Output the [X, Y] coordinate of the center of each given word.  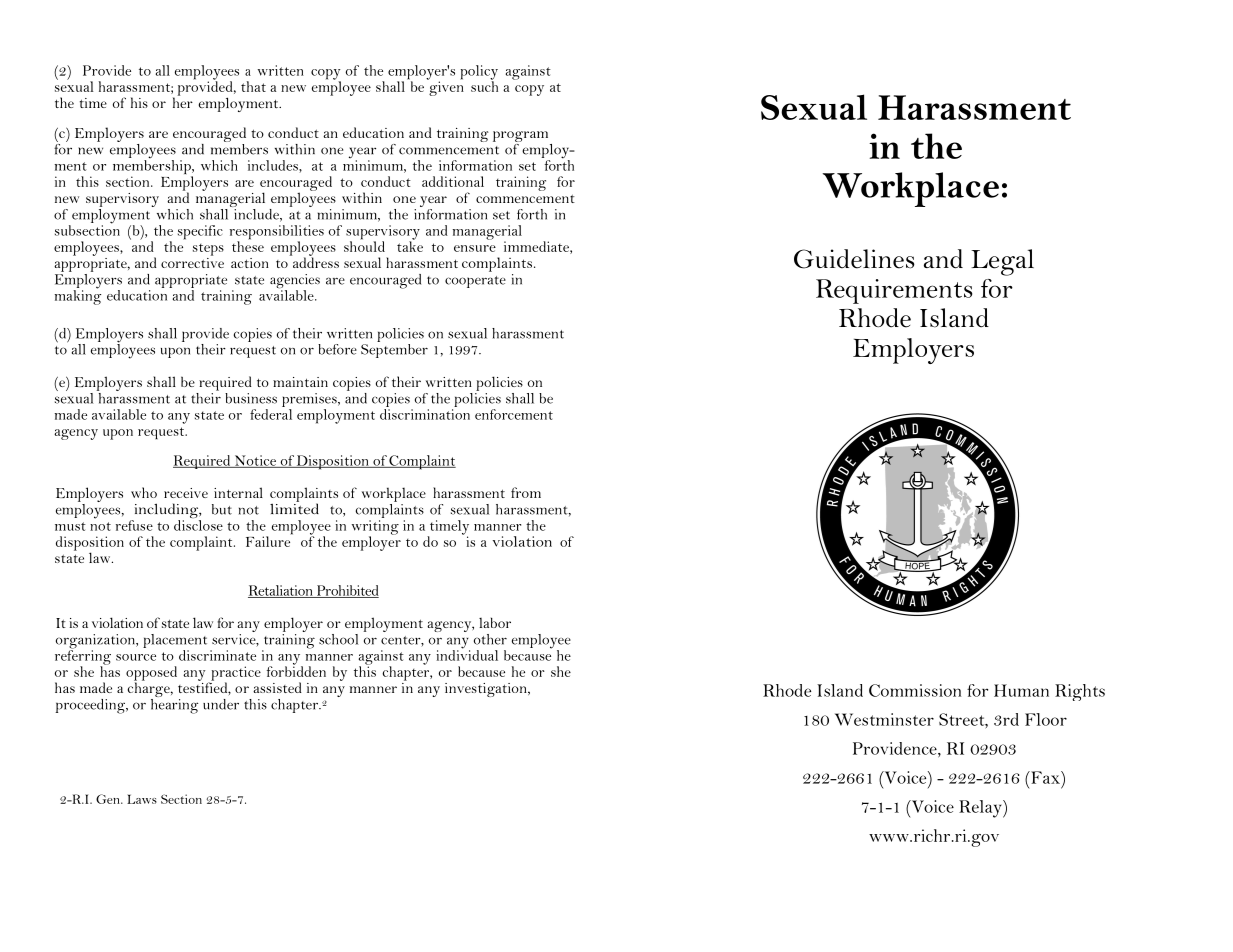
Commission [915, 690]
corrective [192, 261]
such [484, 85]
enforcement [514, 414]
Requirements [894, 291]
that [253, 86]
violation [117, 622]
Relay [981, 809]
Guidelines [854, 259]
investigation [487, 690]
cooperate [475, 282]
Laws [142, 799]
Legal [1002, 262]
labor [495, 622]
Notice [255, 461]
